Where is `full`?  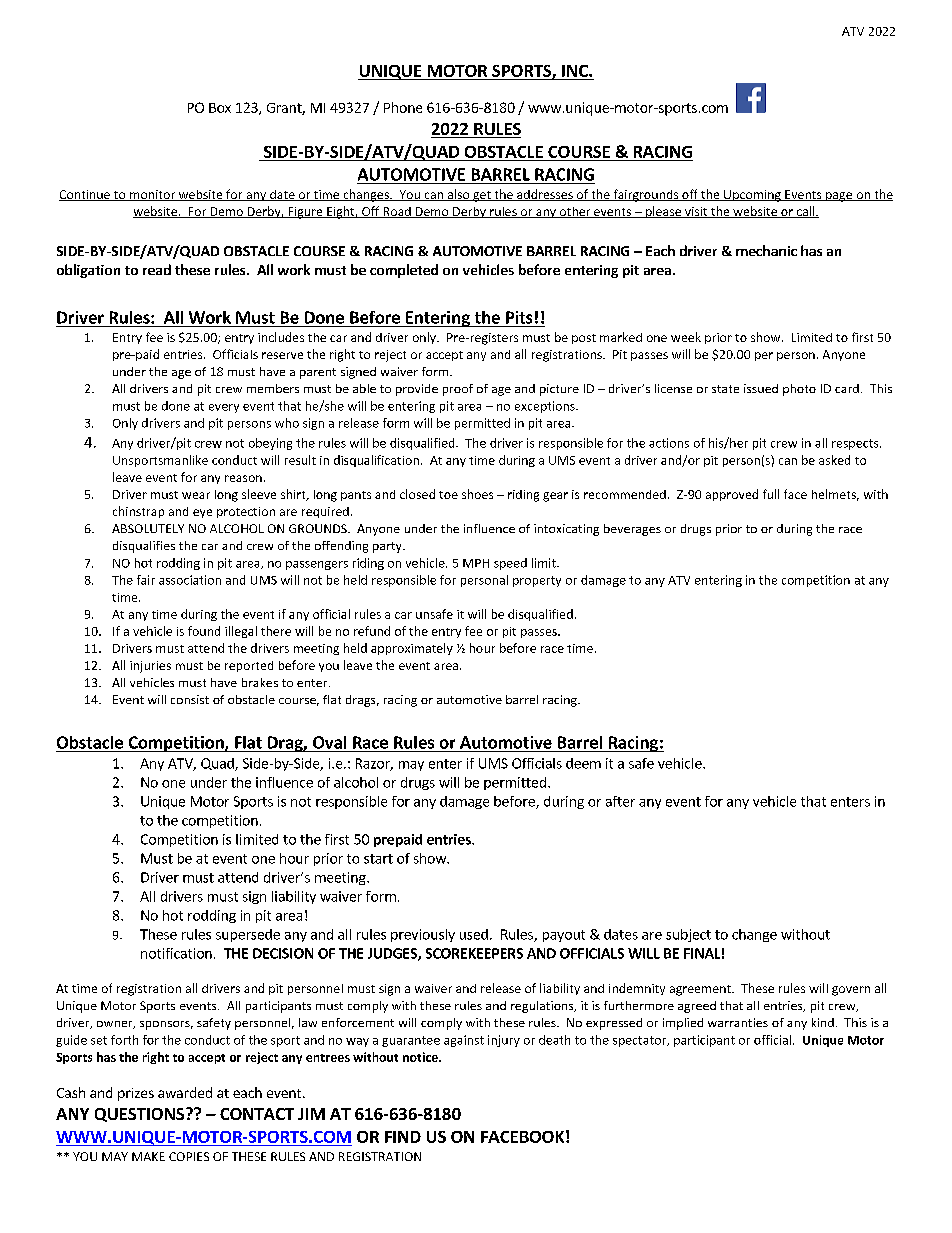 full is located at coordinates (771, 494).
